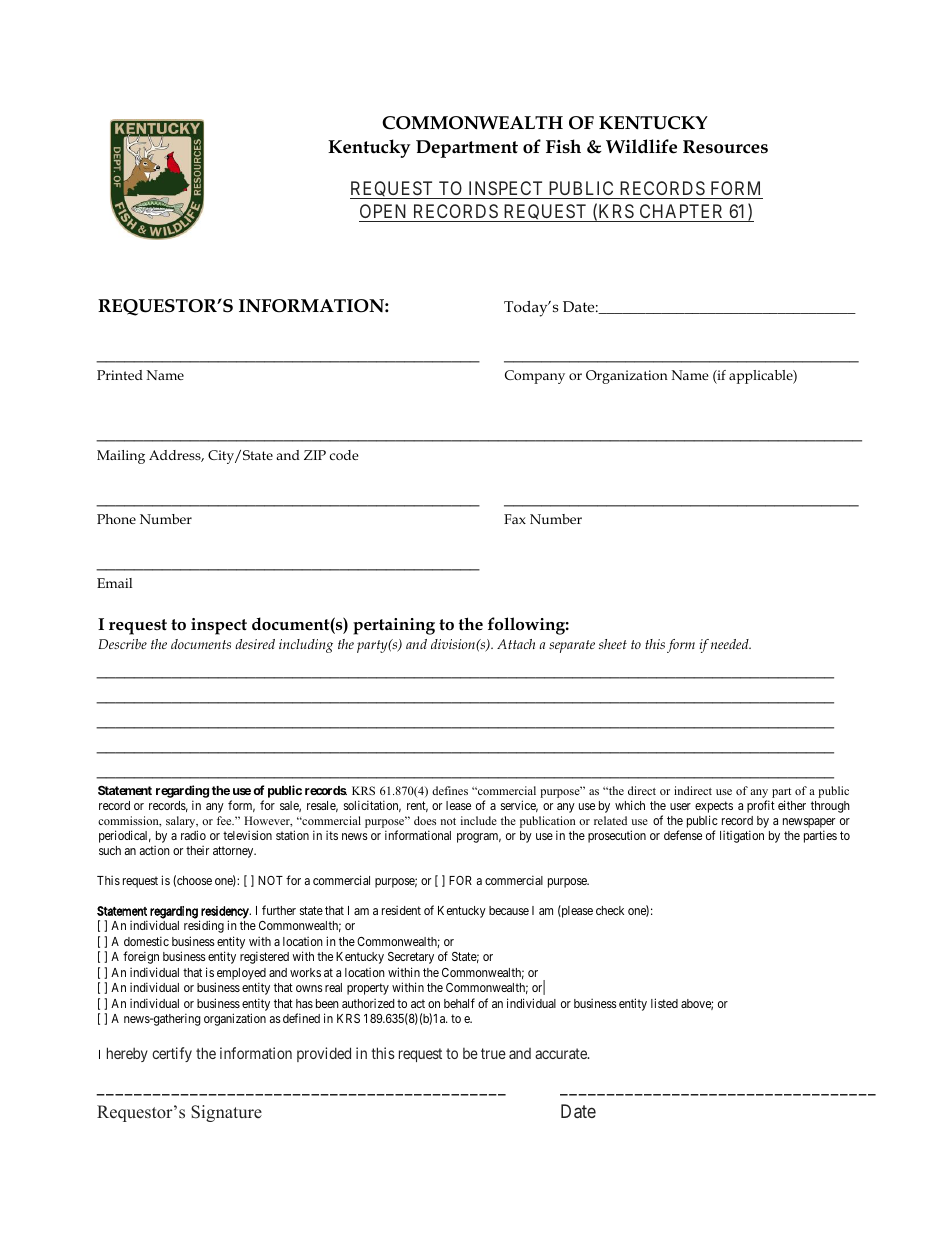 This page has height=1233, width=952. What do you see at coordinates (725, 147) in the page?
I see `Resources` at bounding box center [725, 147].
